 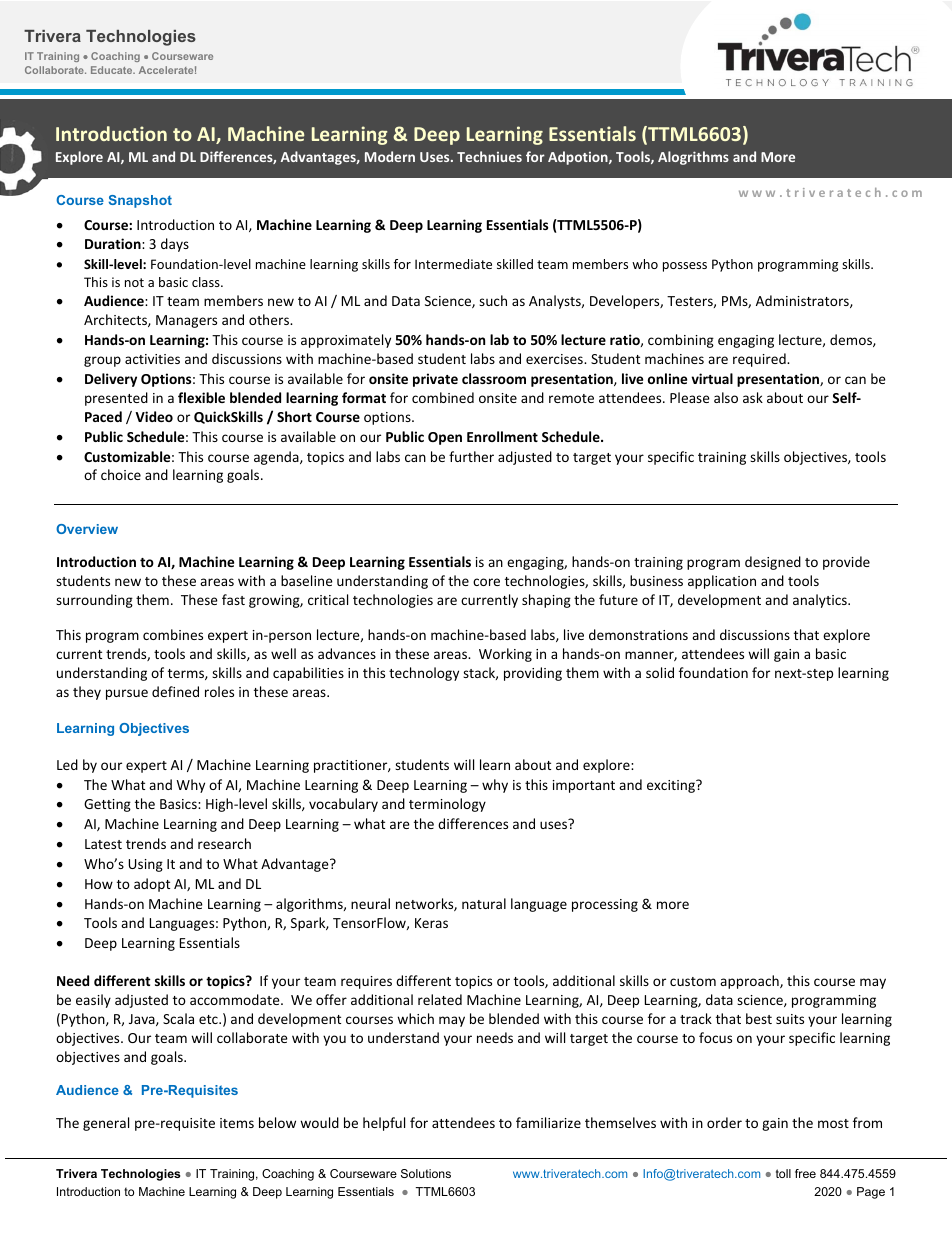 What do you see at coordinates (760, 360) in the document?
I see `required` at bounding box center [760, 360].
